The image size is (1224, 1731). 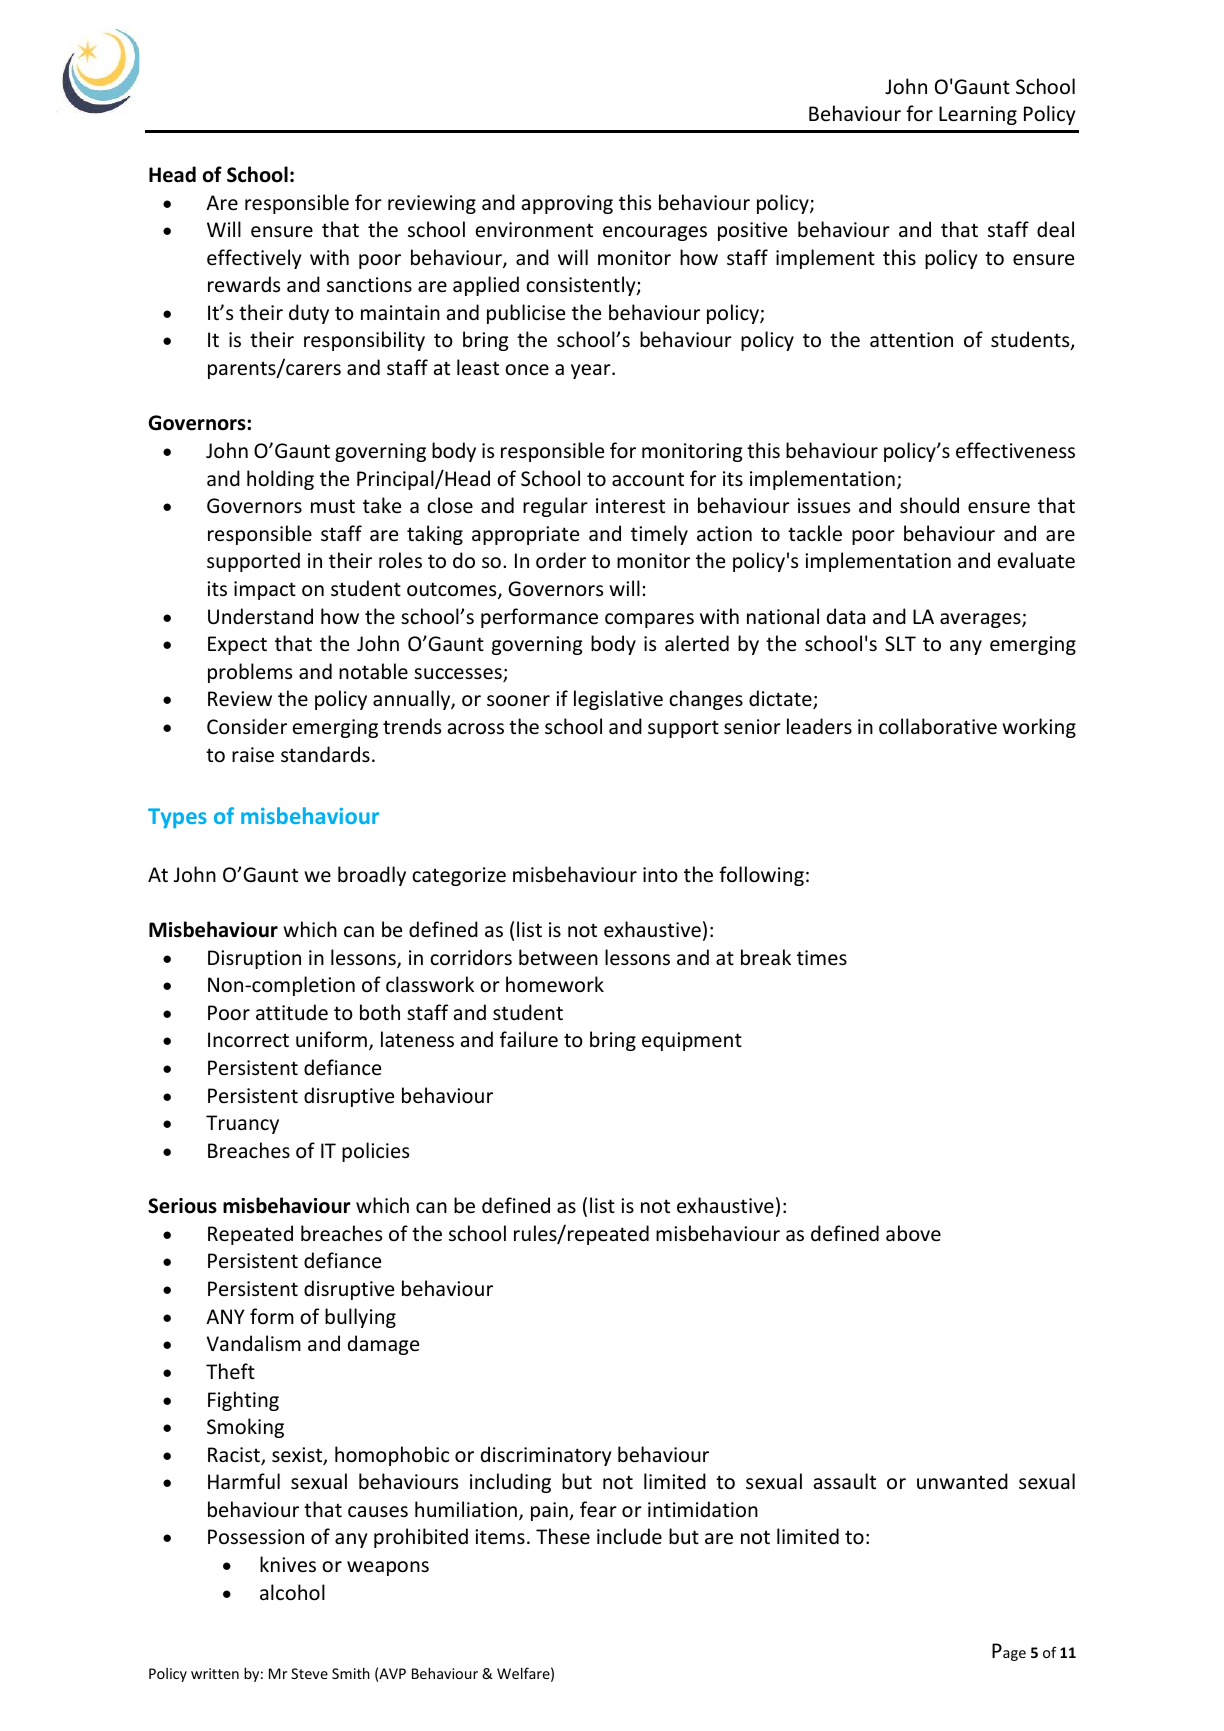 I want to click on include, so click(x=629, y=1536).
